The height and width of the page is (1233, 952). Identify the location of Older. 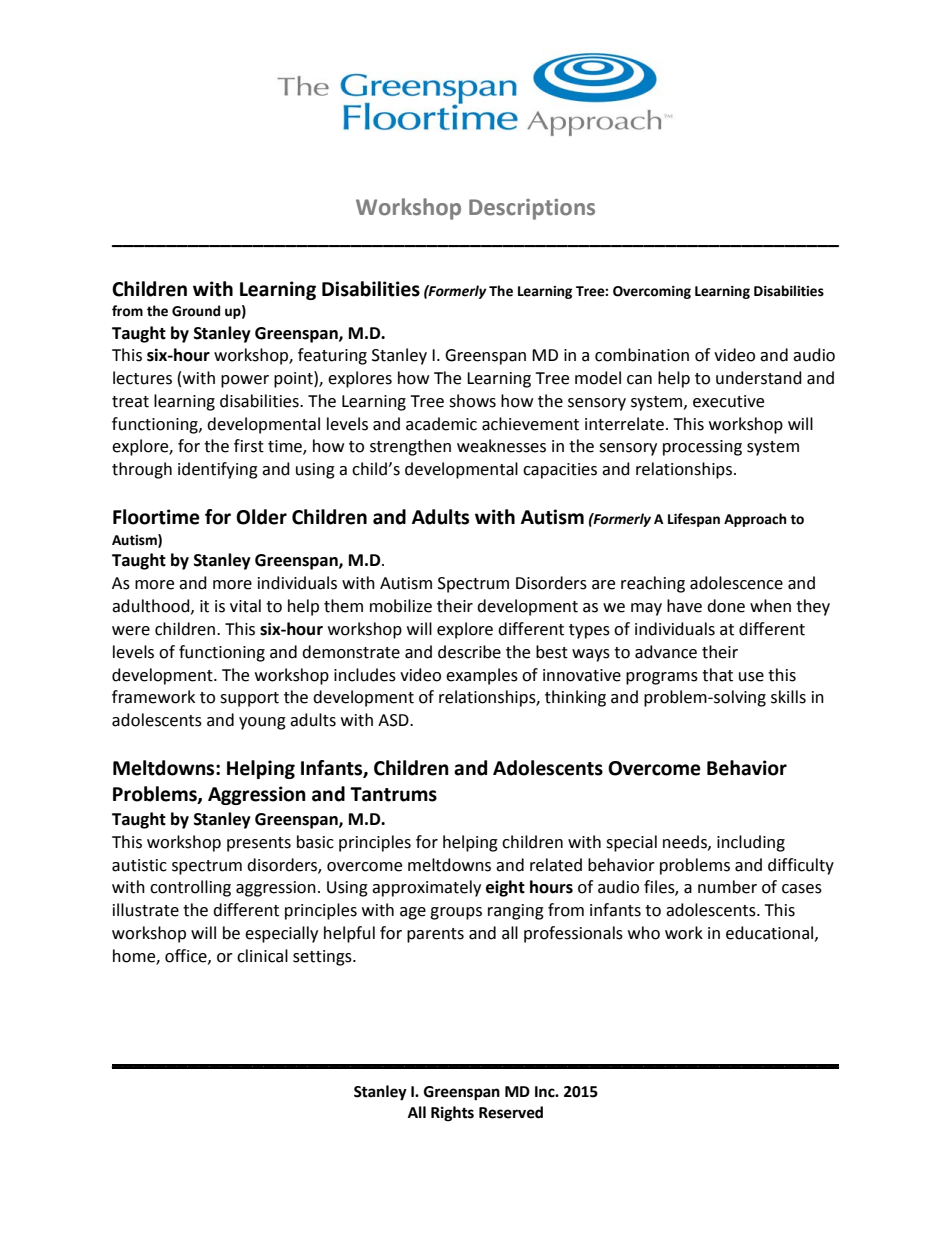
(261, 517).
